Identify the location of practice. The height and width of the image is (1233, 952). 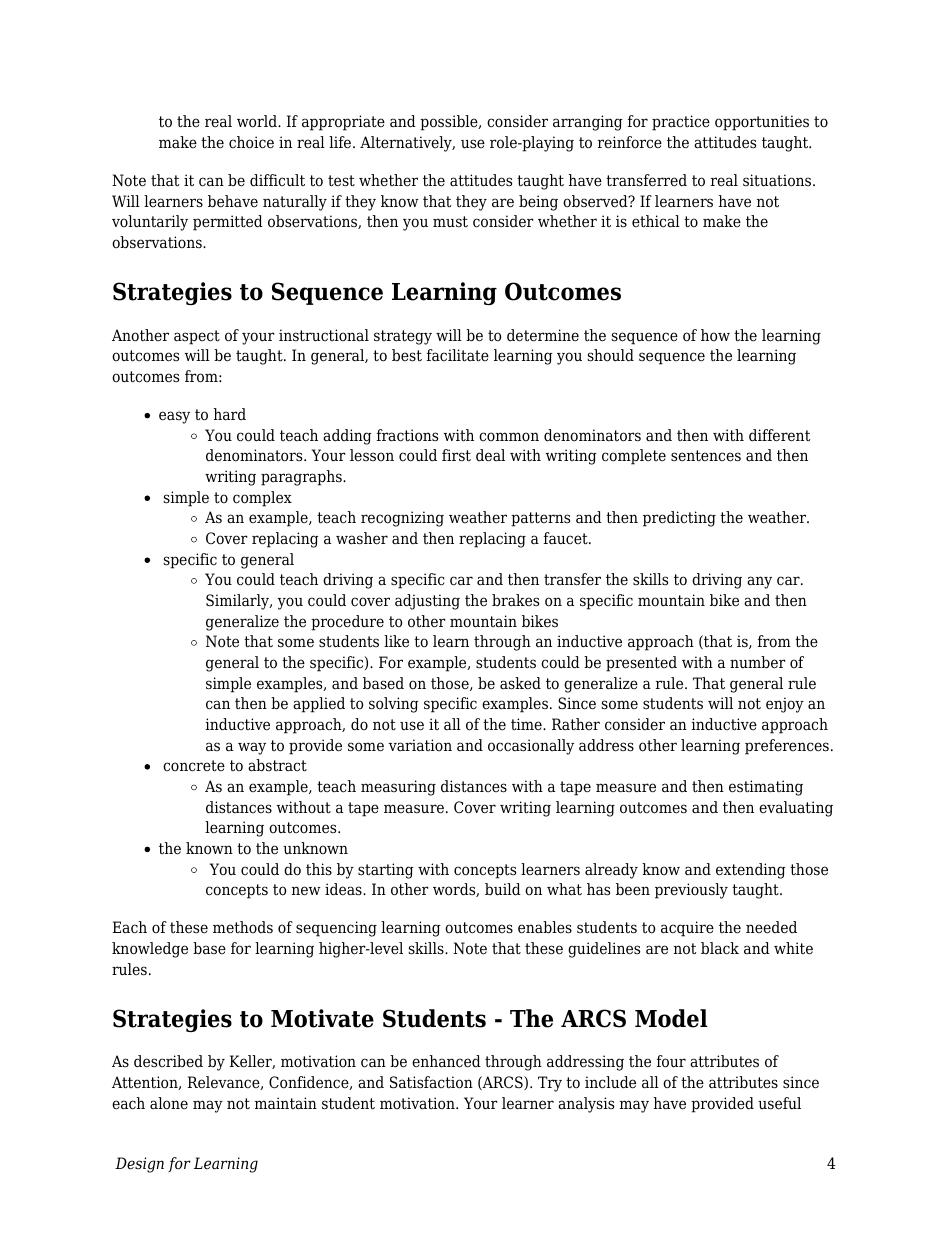
(681, 123).
